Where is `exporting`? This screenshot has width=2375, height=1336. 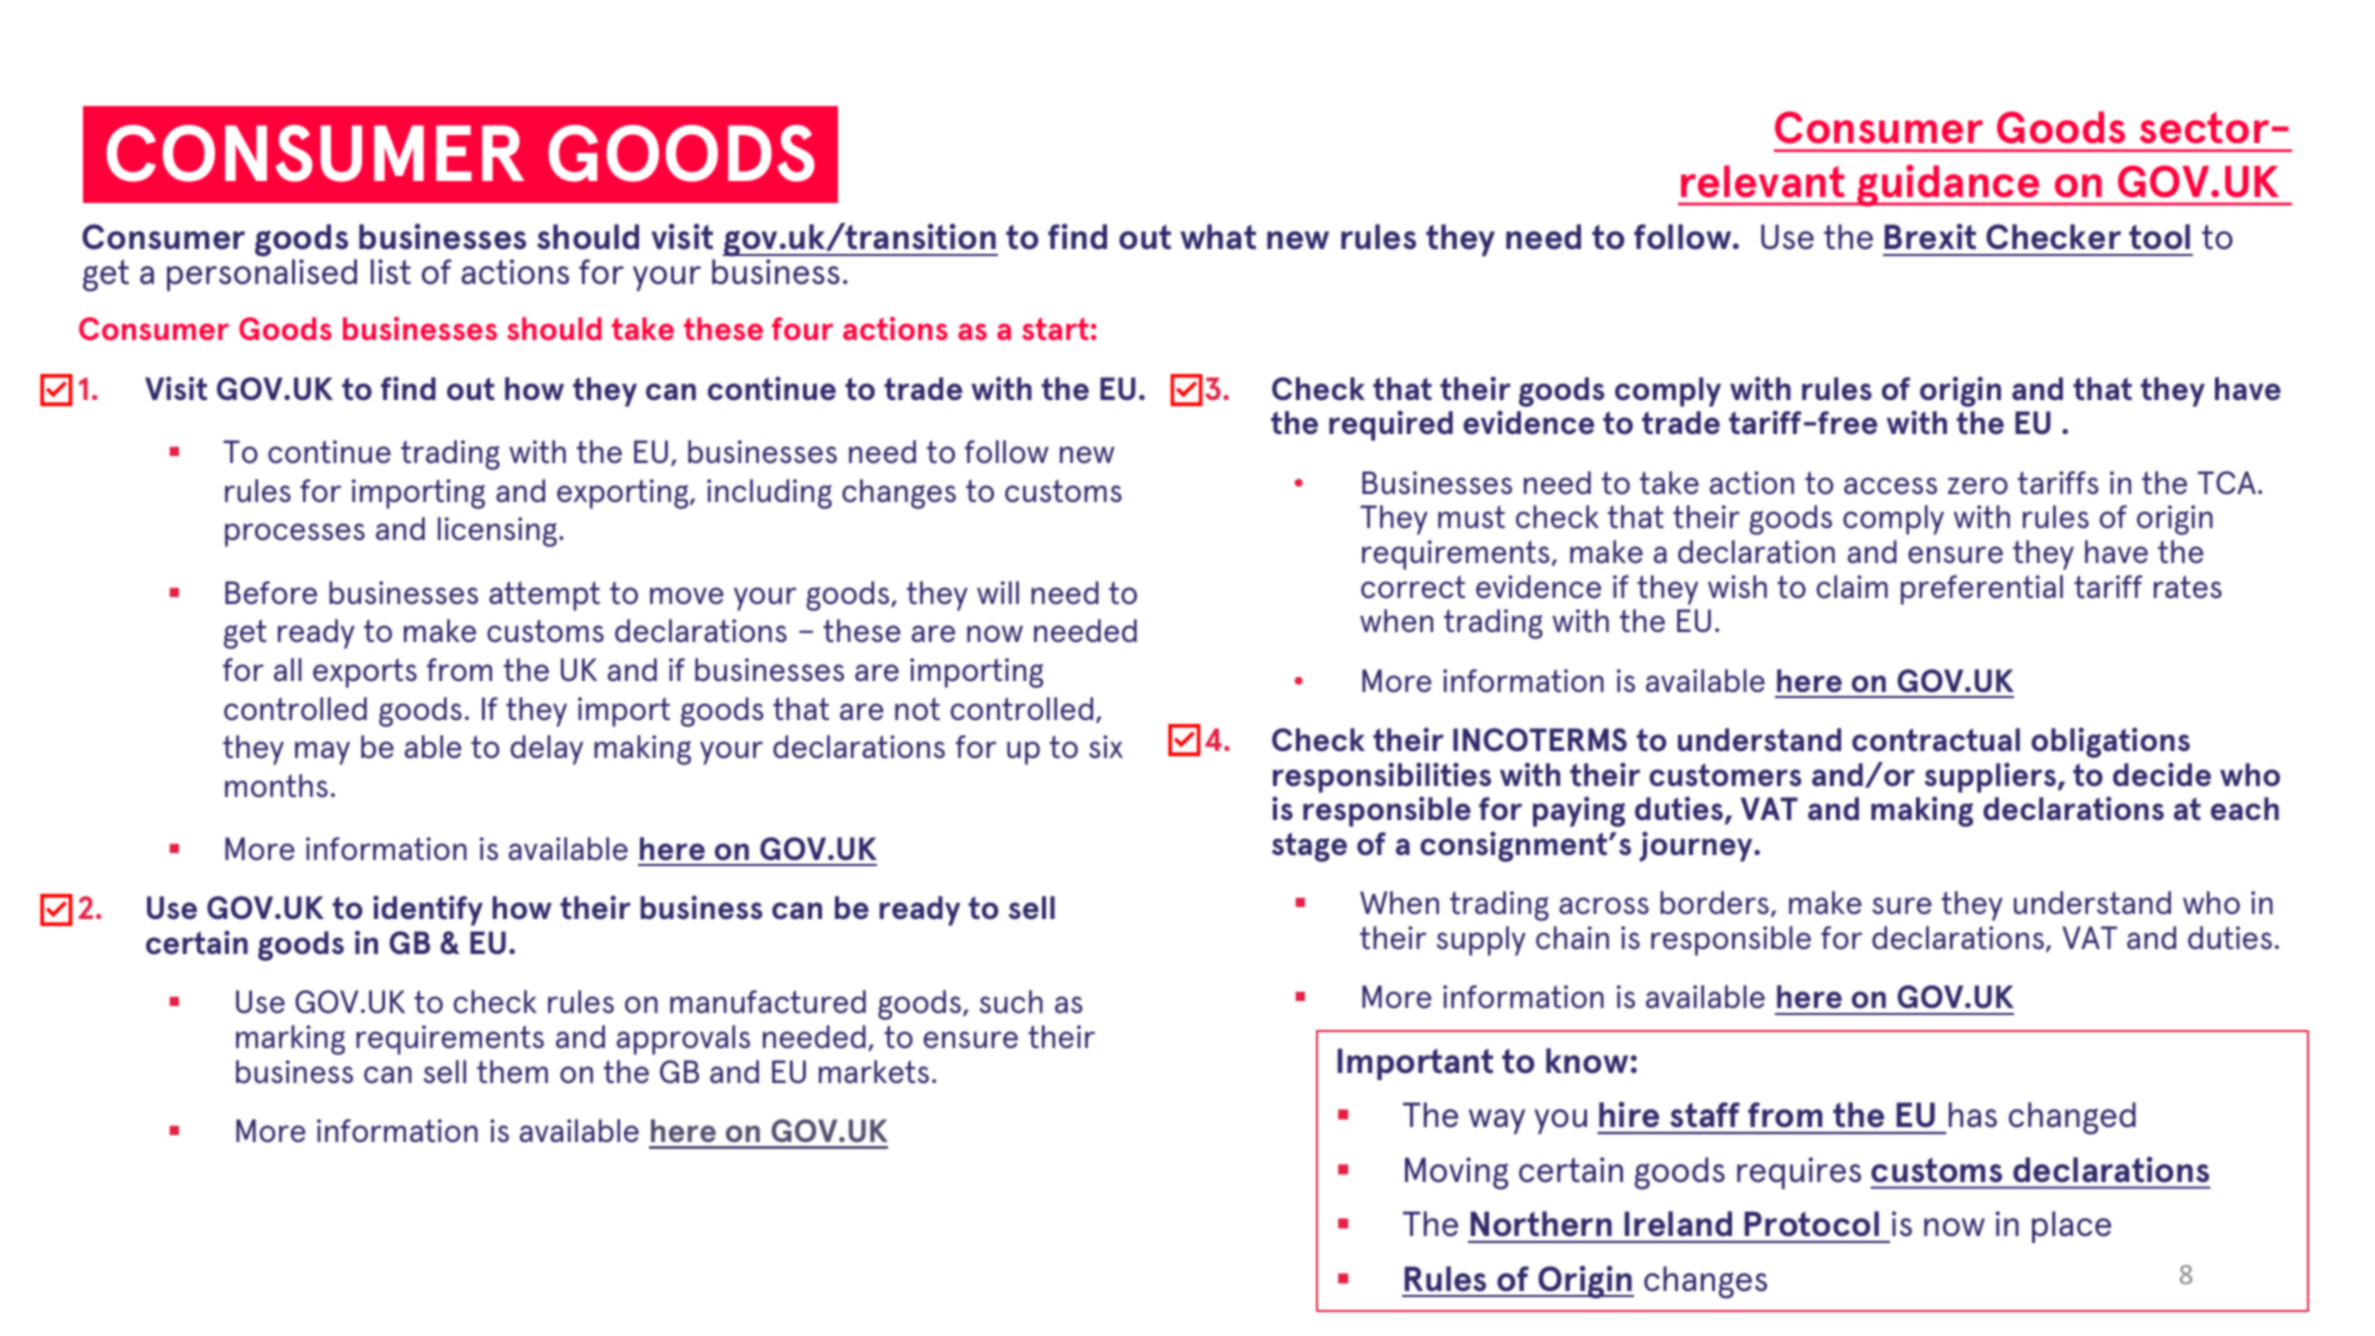
exporting is located at coordinates (624, 494).
